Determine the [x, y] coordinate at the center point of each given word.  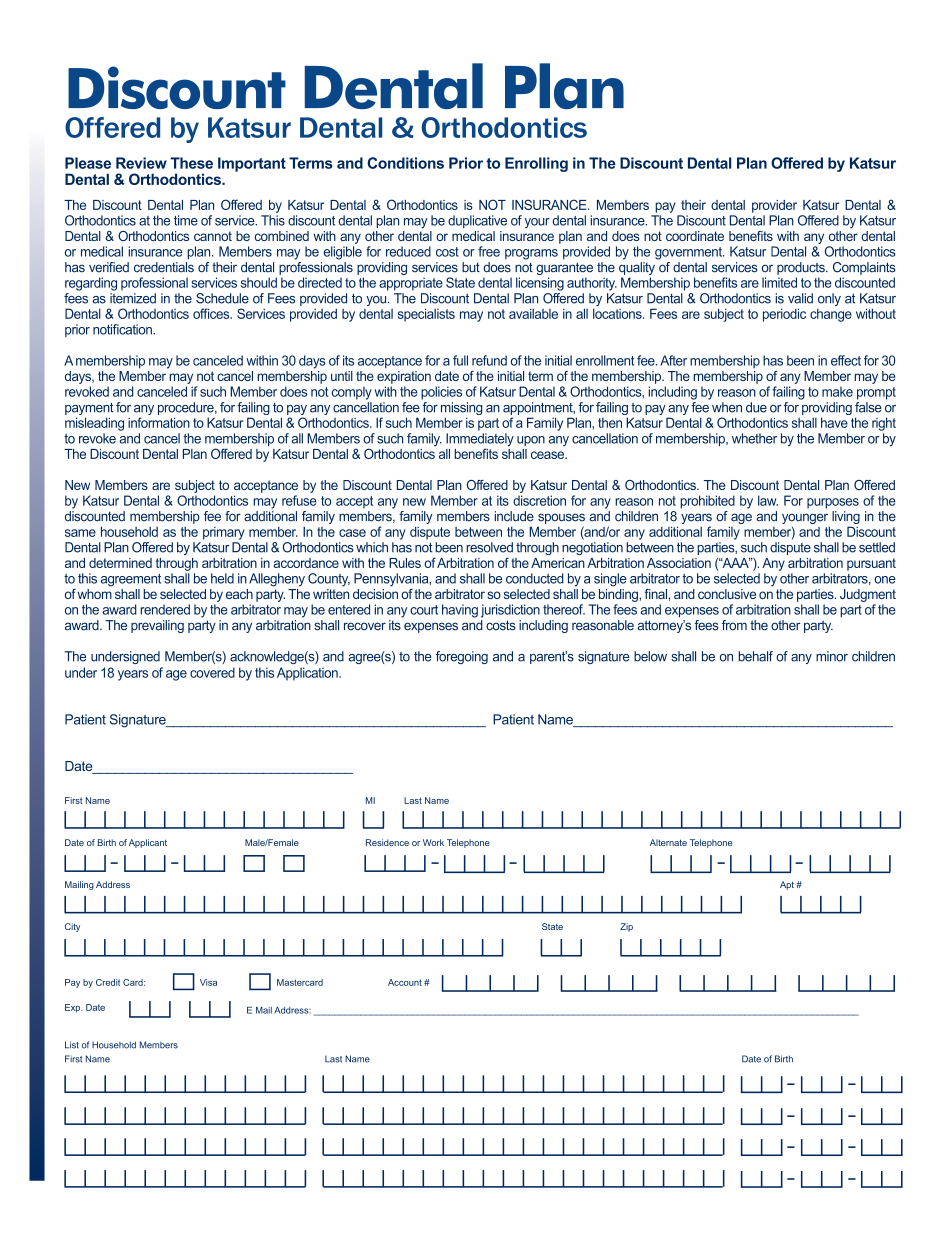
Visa [208, 982]
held [222, 578]
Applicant [148, 843]
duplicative [477, 221]
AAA [735, 562]
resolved [489, 547]
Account [405, 982]
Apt [787, 885]
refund [489, 360]
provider [774, 206]
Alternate [668, 842]
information [159, 422]
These [191, 163]
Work [433, 842]
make [837, 391]
